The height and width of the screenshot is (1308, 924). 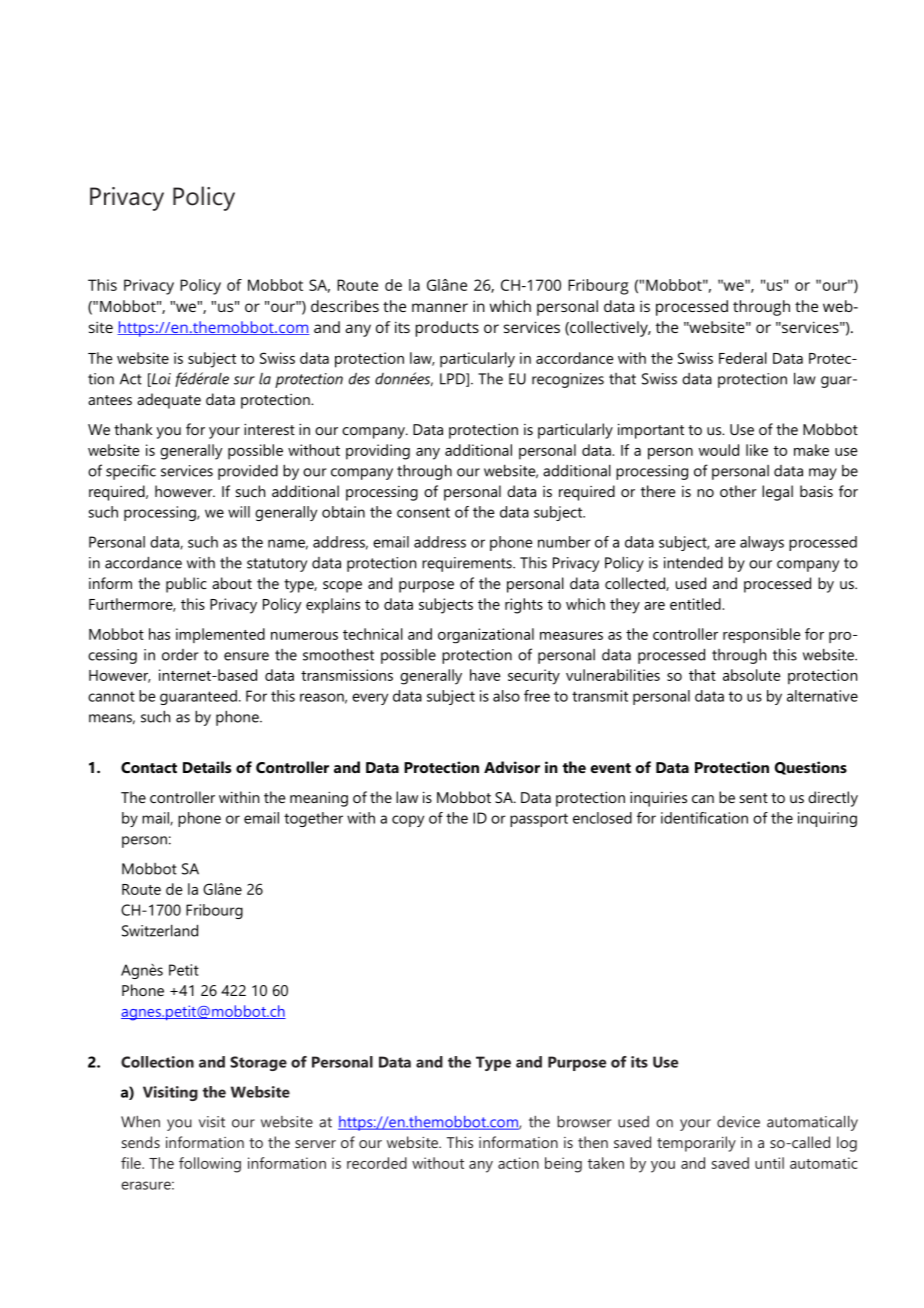 What do you see at coordinates (563, 1165) in the screenshot?
I see `being` at bounding box center [563, 1165].
